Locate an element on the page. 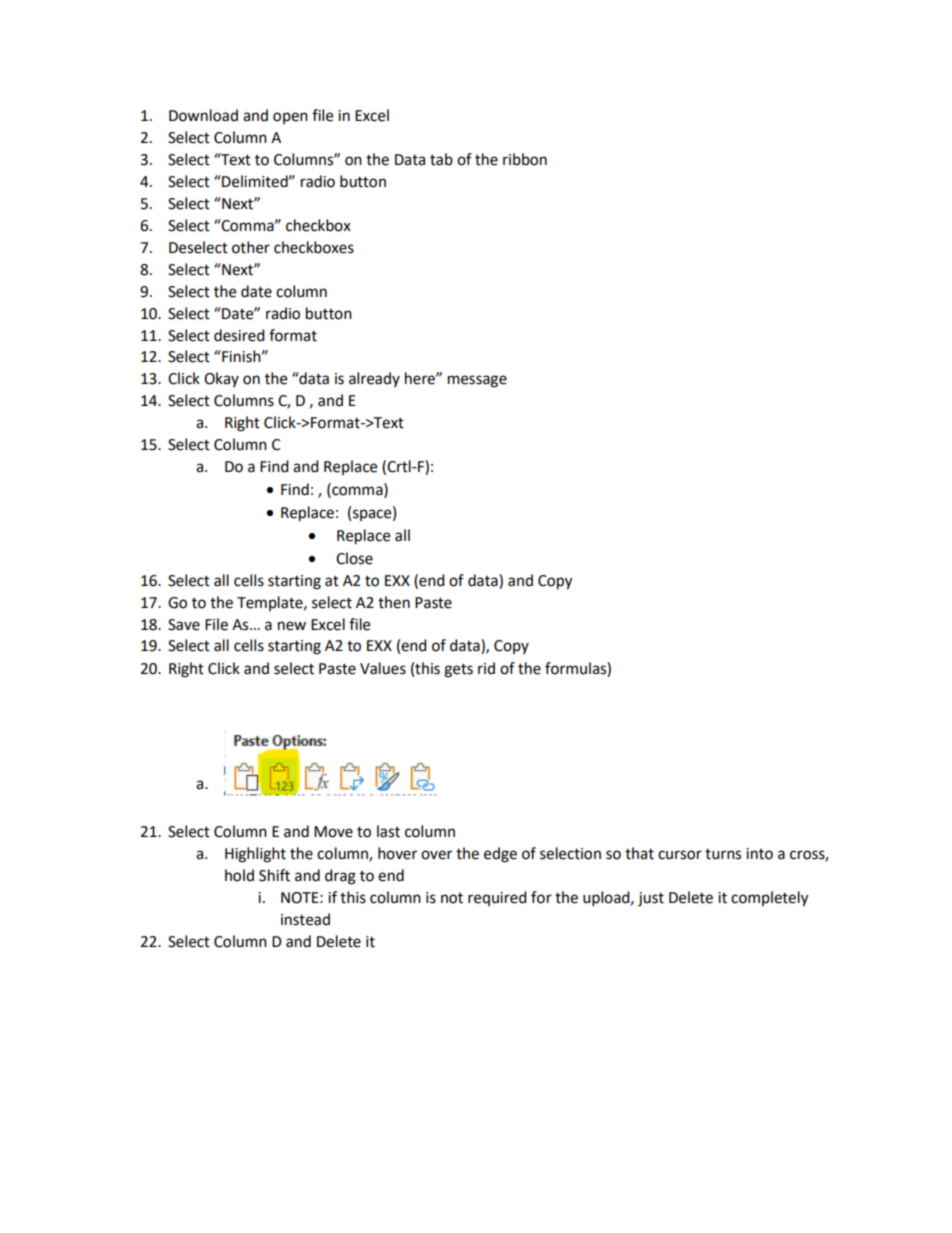 Image resolution: width=952 pixels, height=1233 pixels. required is located at coordinates (497, 898).
